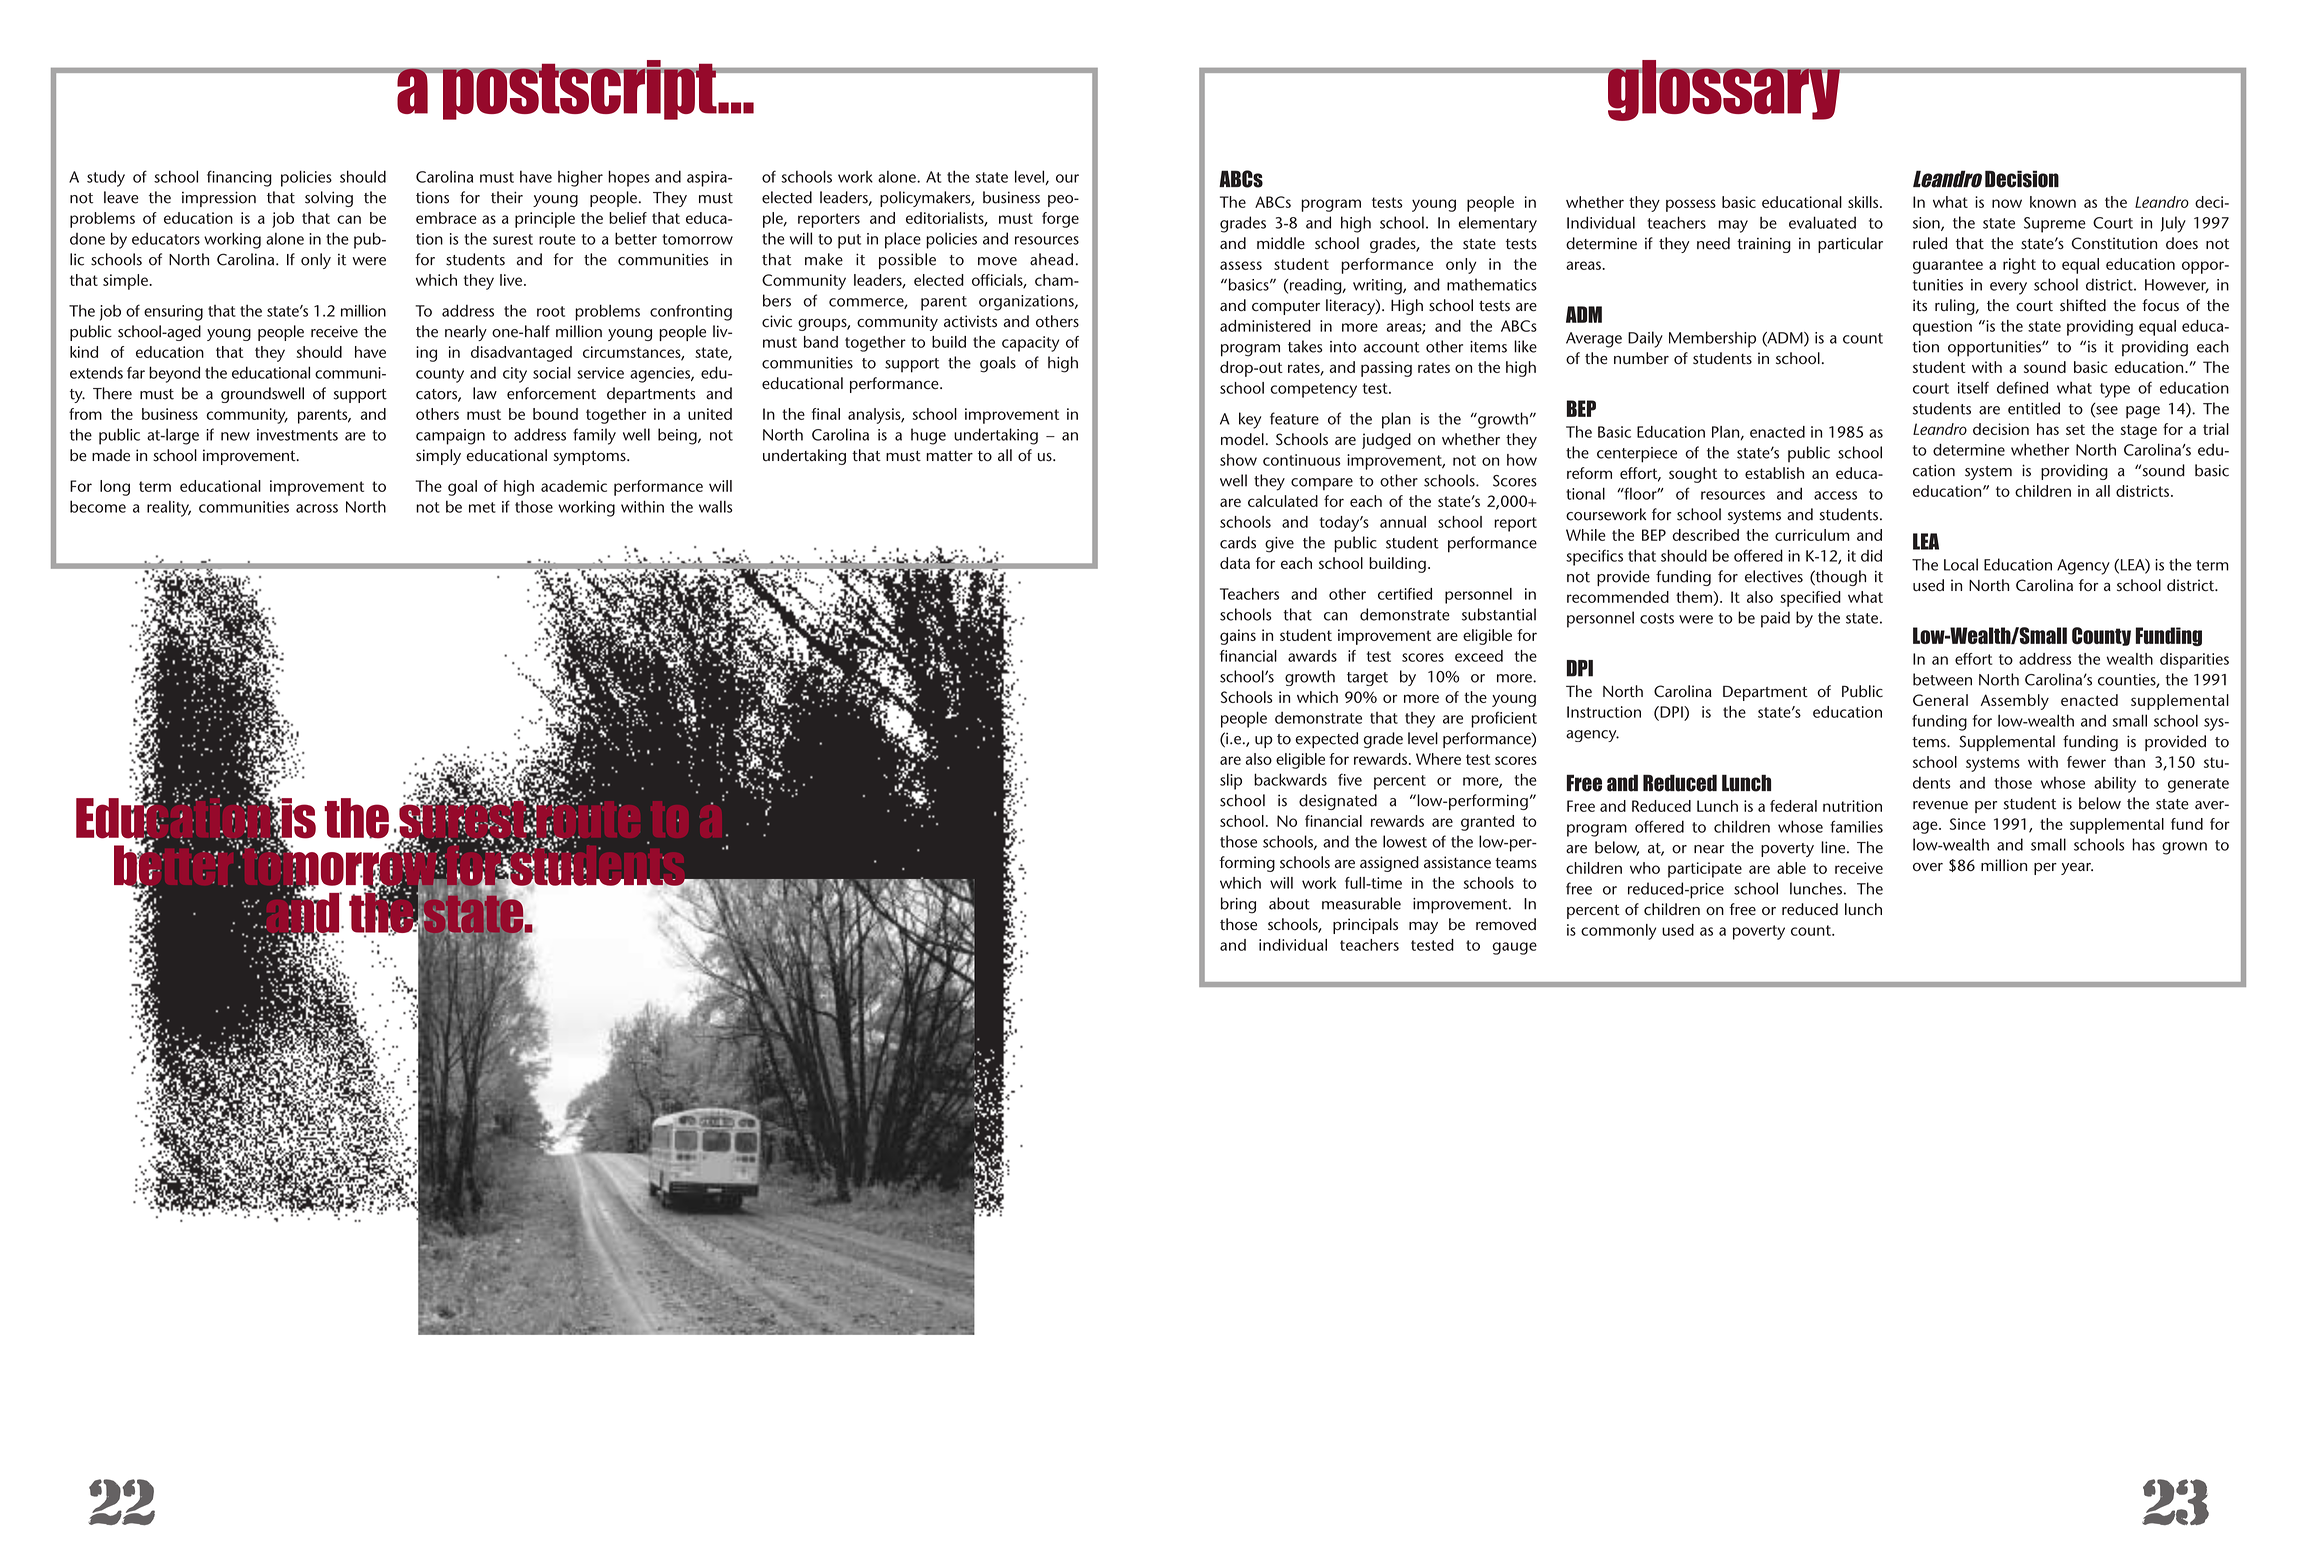 The image size is (2297, 1554). What do you see at coordinates (1060, 220) in the screenshot?
I see `forge` at bounding box center [1060, 220].
